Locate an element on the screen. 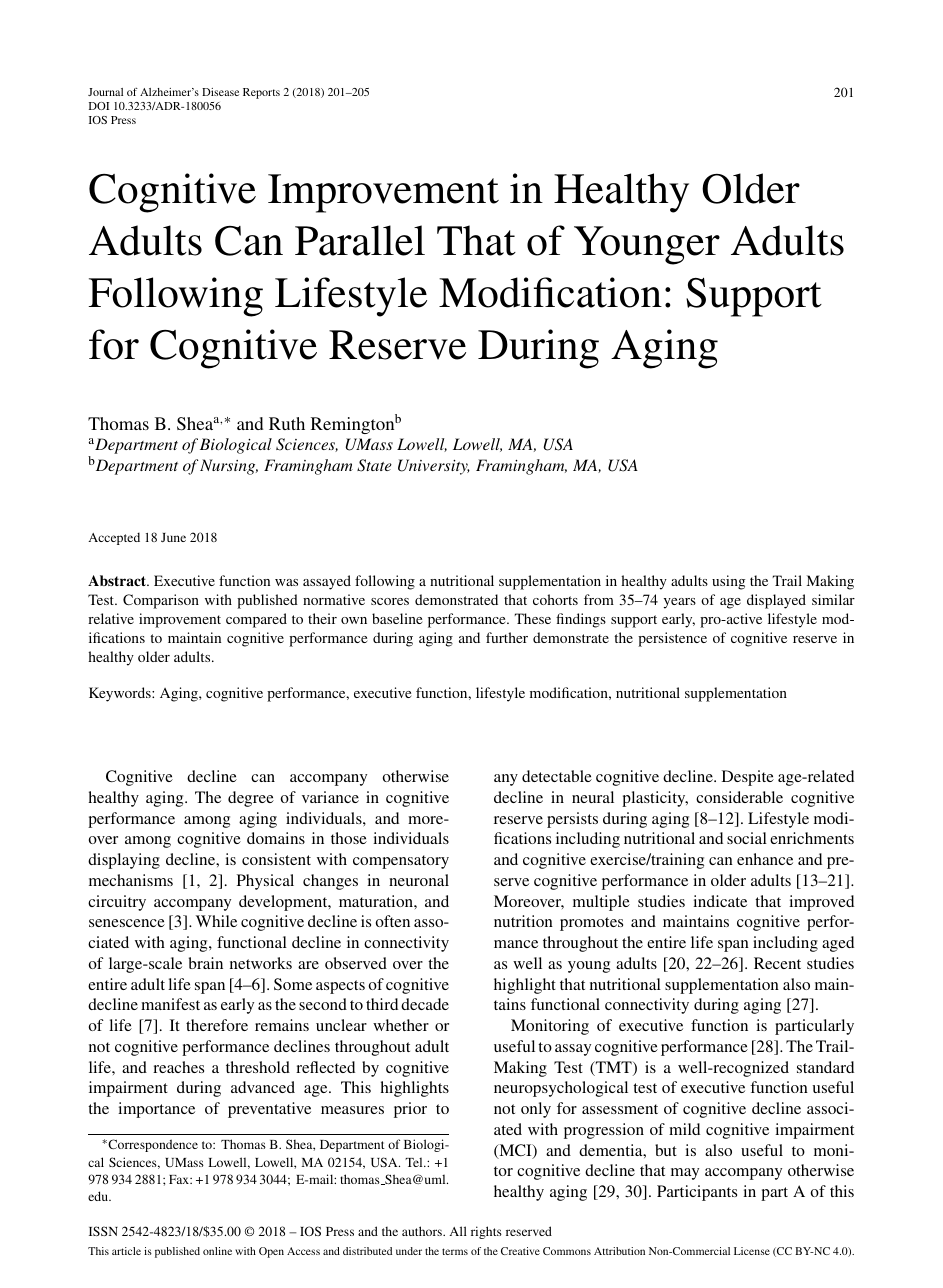 The width and height of the screenshot is (943, 1288). Disease is located at coordinates (220, 92).
